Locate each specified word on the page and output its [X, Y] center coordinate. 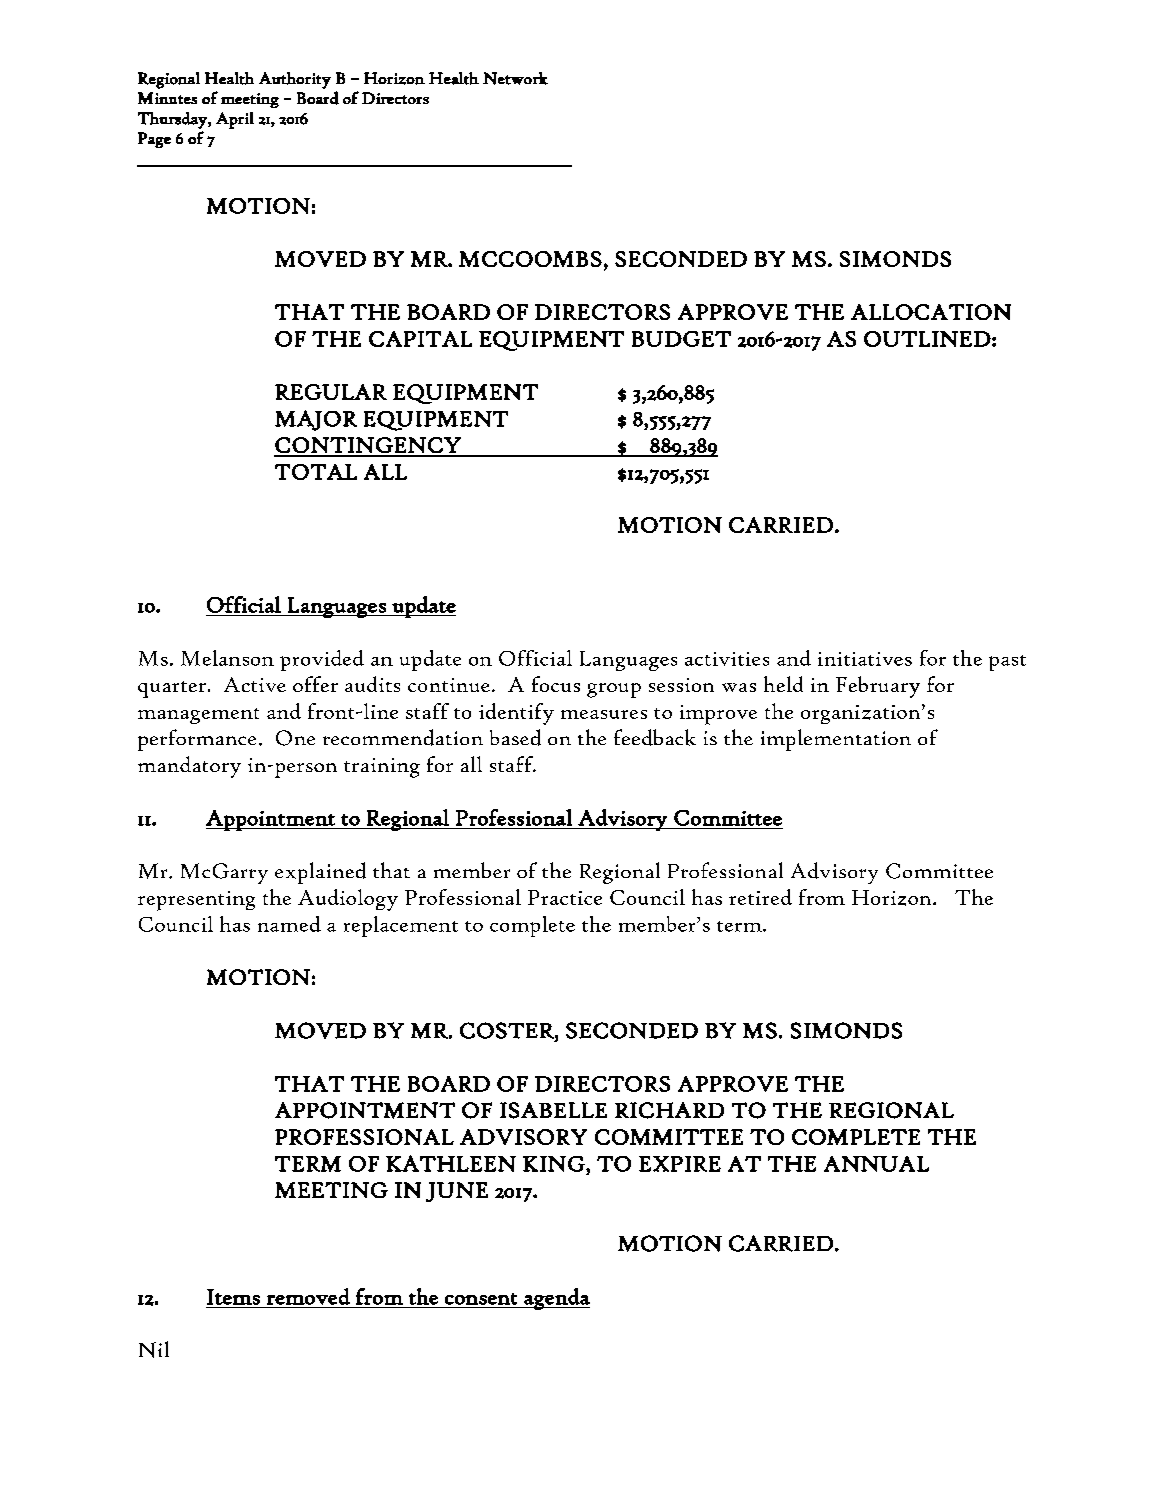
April [235, 120]
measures [604, 714]
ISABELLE [553, 1110]
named [289, 924]
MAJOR [316, 420]
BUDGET [681, 339]
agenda [556, 1299]
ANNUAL [876, 1164]
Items [233, 1297]
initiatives [865, 659]
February [878, 687]
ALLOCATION [931, 312]
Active [255, 684]
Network [515, 78]
